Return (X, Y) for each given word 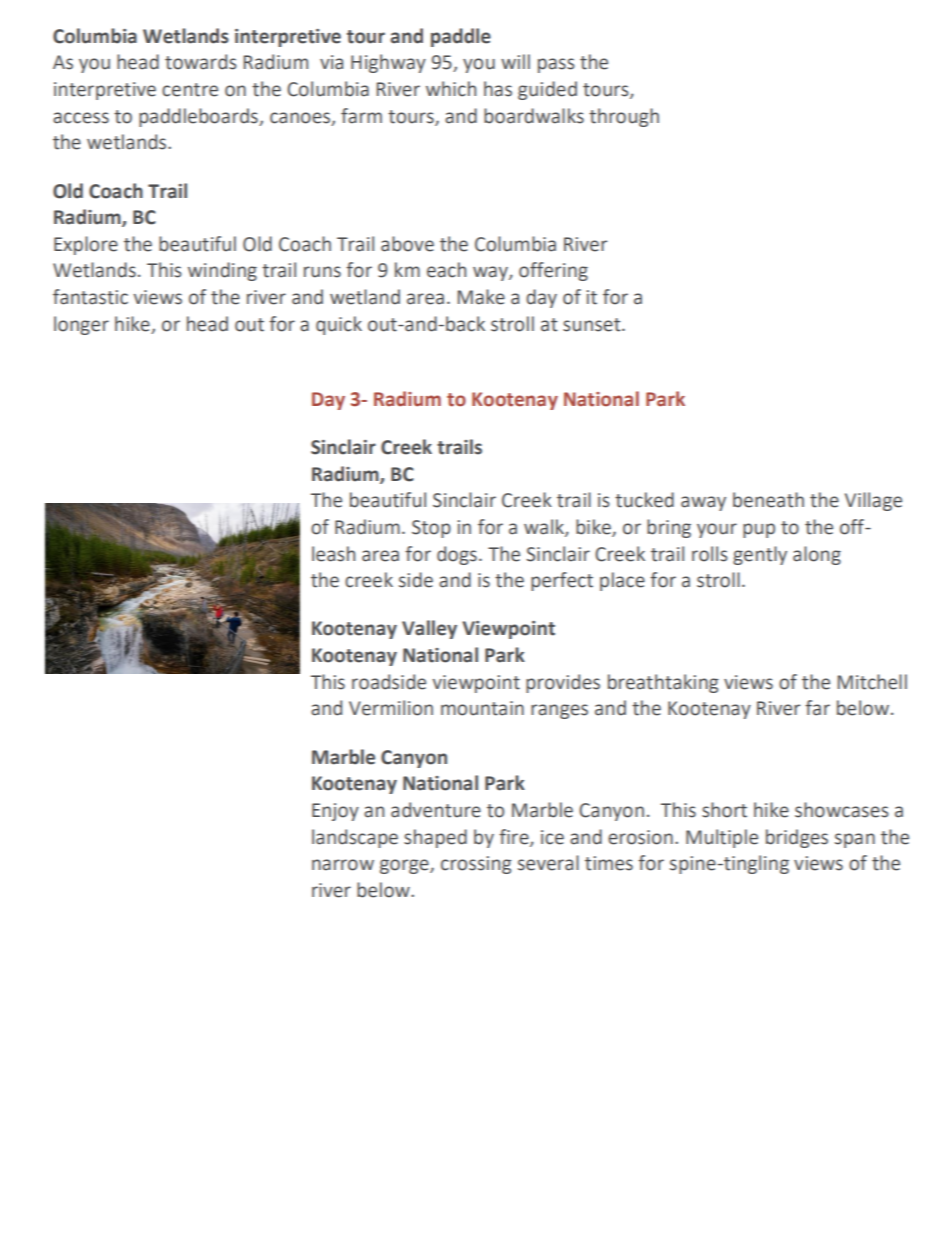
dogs (457, 555)
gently (760, 555)
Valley (429, 629)
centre (190, 90)
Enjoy (335, 812)
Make (481, 297)
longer (81, 325)
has (498, 89)
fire (515, 837)
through (624, 117)
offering (553, 271)
